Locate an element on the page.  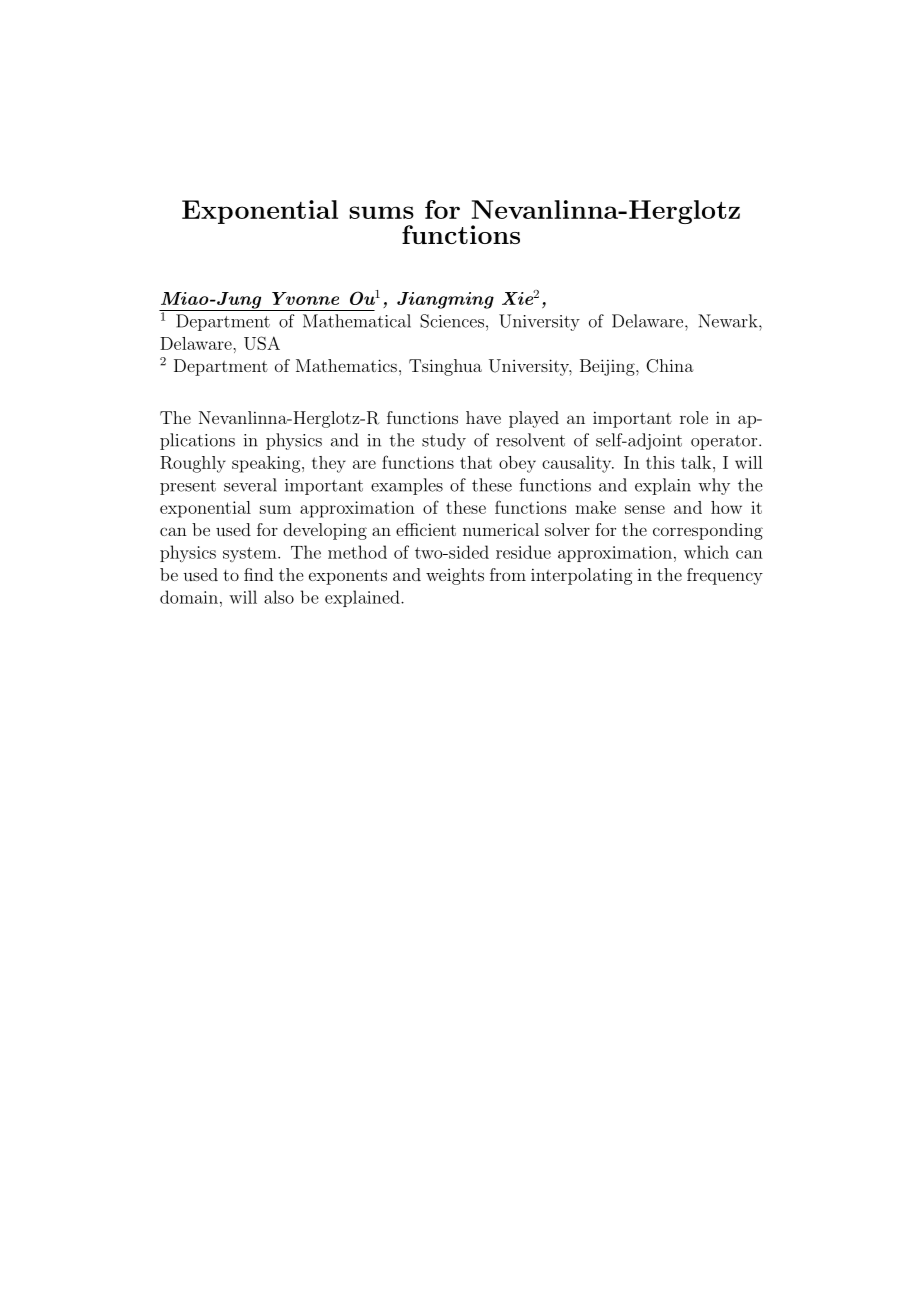
speaking is located at coordinates (267, 464).
